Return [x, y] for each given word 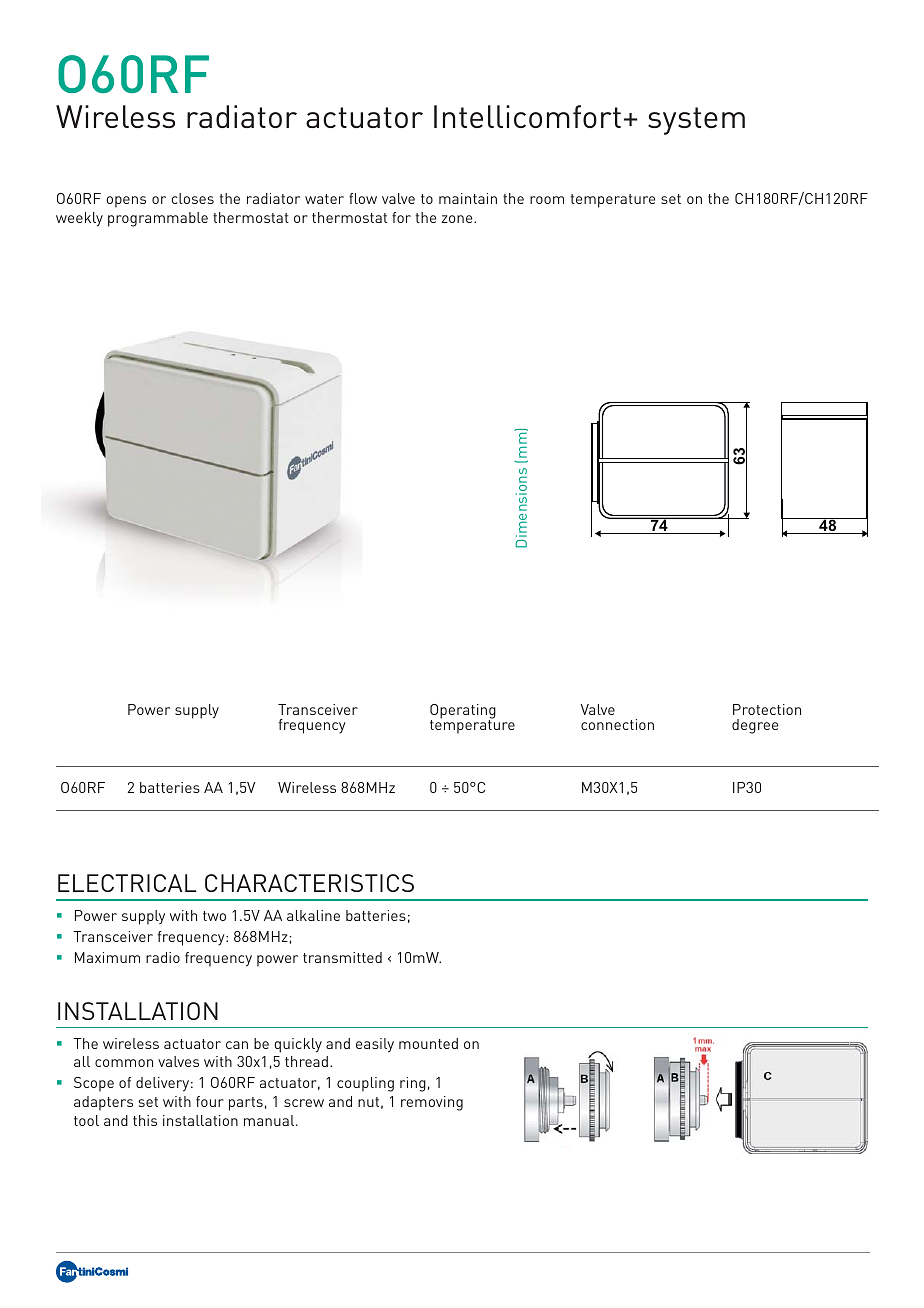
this [145, 1120]
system [696, 121]
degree [755, 726]
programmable [158, 219]
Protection [767, 709]
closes [193, 198]
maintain [468, 198]
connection [617, 724]
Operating [463, 712]
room [547, 200]
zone [458, 219]
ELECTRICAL [127, 883]
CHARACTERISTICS [309, 883]
